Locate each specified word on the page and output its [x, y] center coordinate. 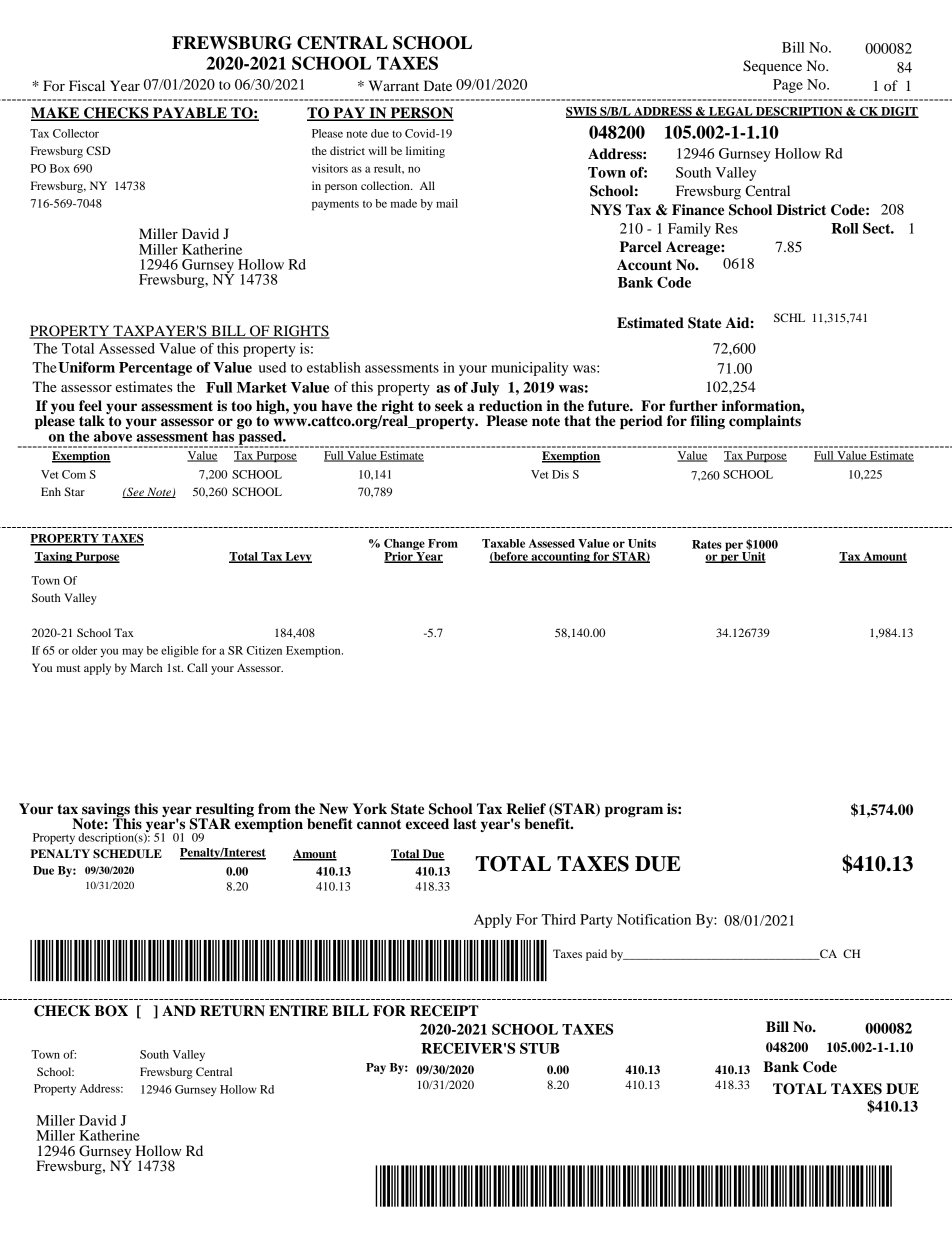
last [465, 824]
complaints [766, 421]
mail [447, 203]
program [634, 812]
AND [179, 1010]
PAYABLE [190, 113]
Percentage [155, 369]
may [132, 652]
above [113, 436]
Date [438, 85]
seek [449, 406]
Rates [707, 544]
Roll [845, 228]
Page [788, 86]
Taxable [503, 543]
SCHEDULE [127, 854]
